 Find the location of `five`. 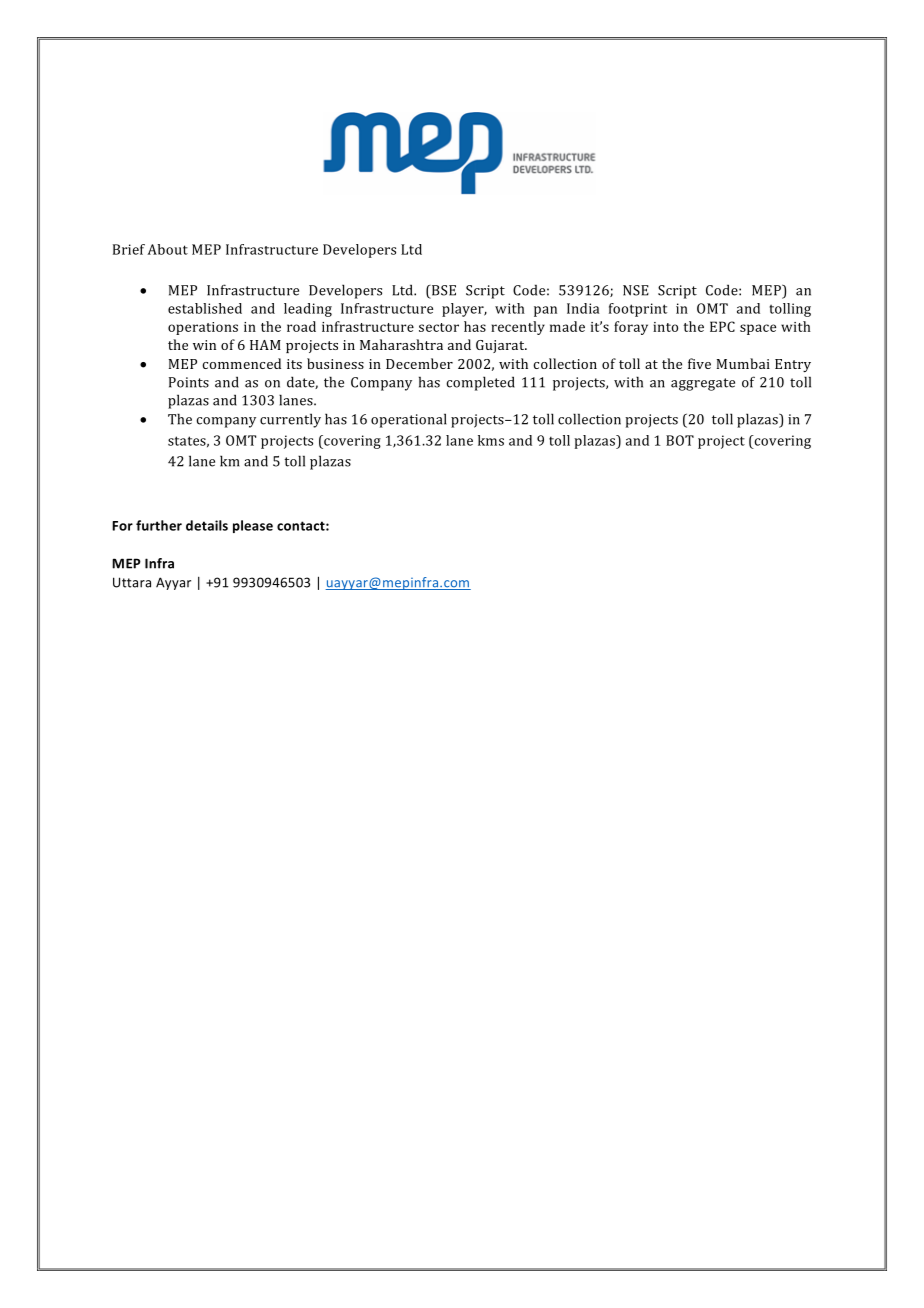

five is located at coordinates (699, 363).
